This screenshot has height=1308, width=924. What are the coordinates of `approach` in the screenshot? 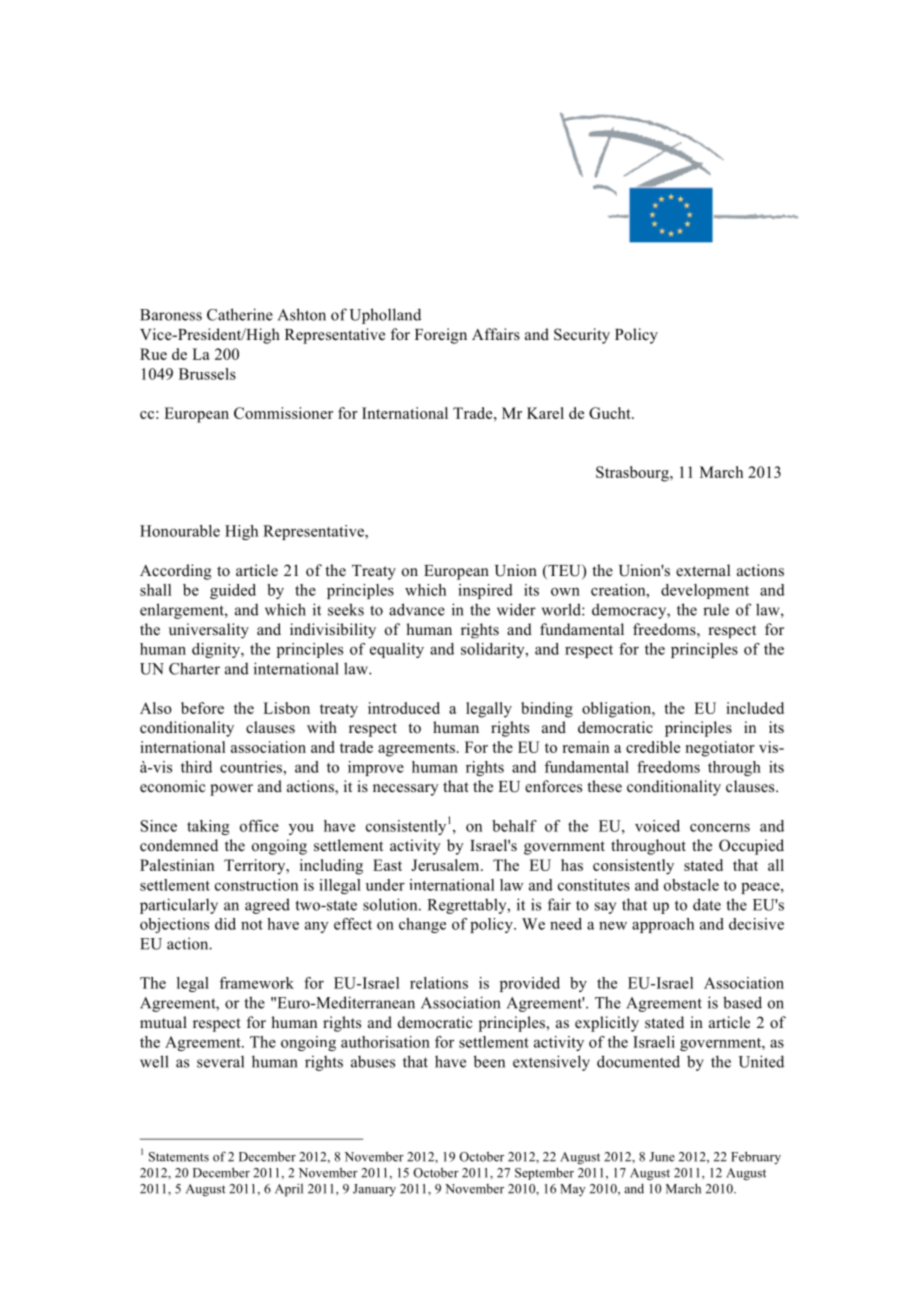 It's located at (663, 925).
